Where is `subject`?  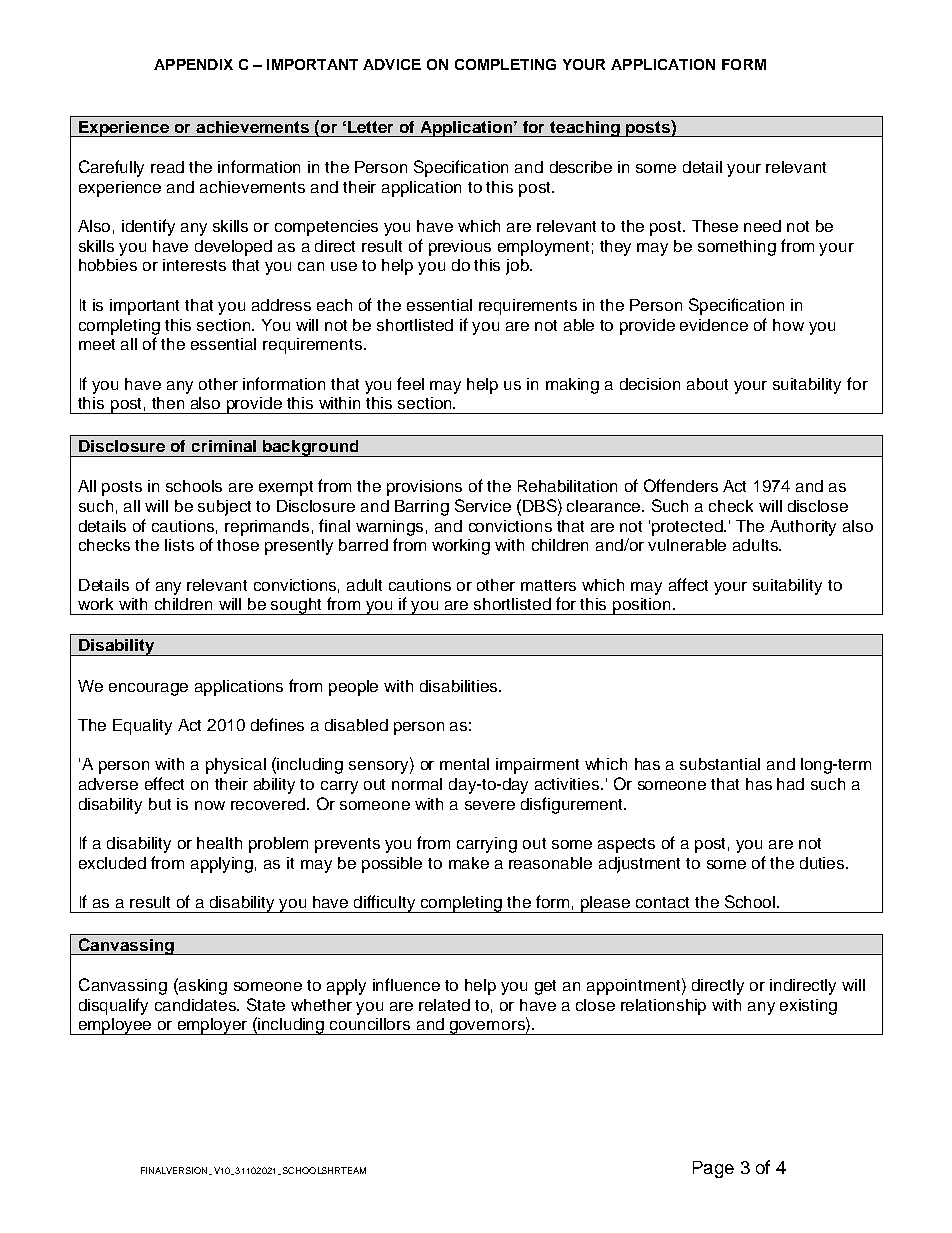
subject is located at coordinates (224, 508).
